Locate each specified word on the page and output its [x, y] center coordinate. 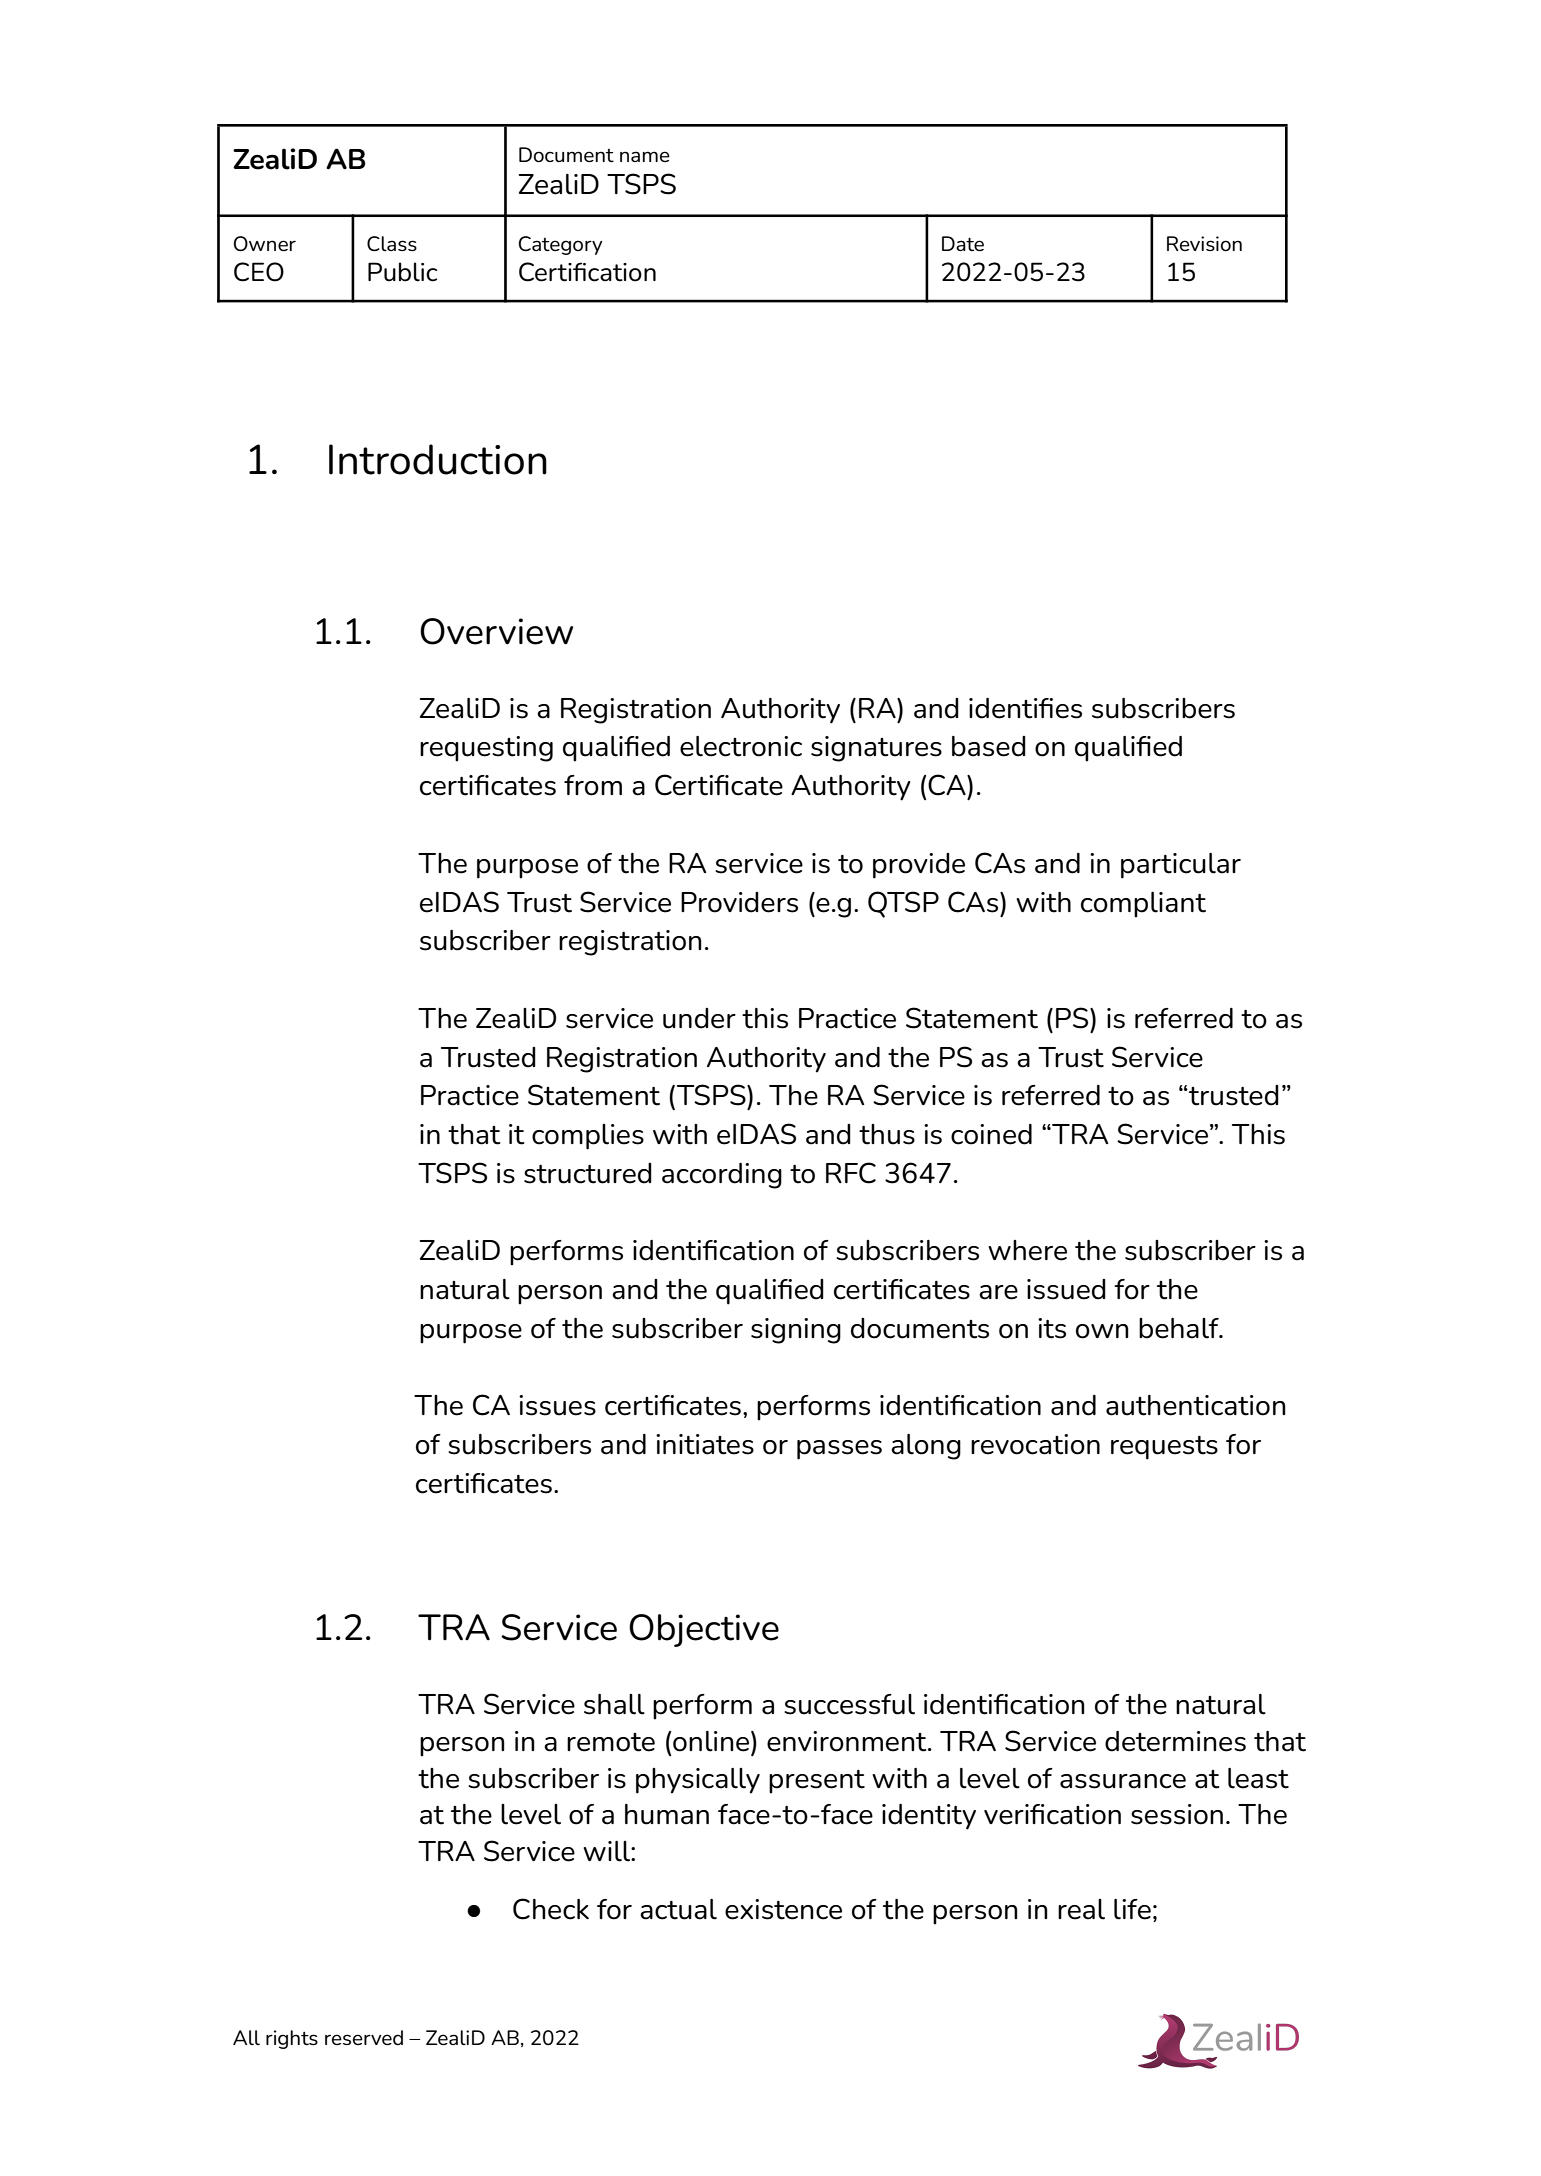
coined [991, 1134]
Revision [1204, 243]
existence [783, 1909]
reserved [364, 2038]
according [722, 1176]
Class [392, 244]
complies [588, 1137]
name [645, 156]
